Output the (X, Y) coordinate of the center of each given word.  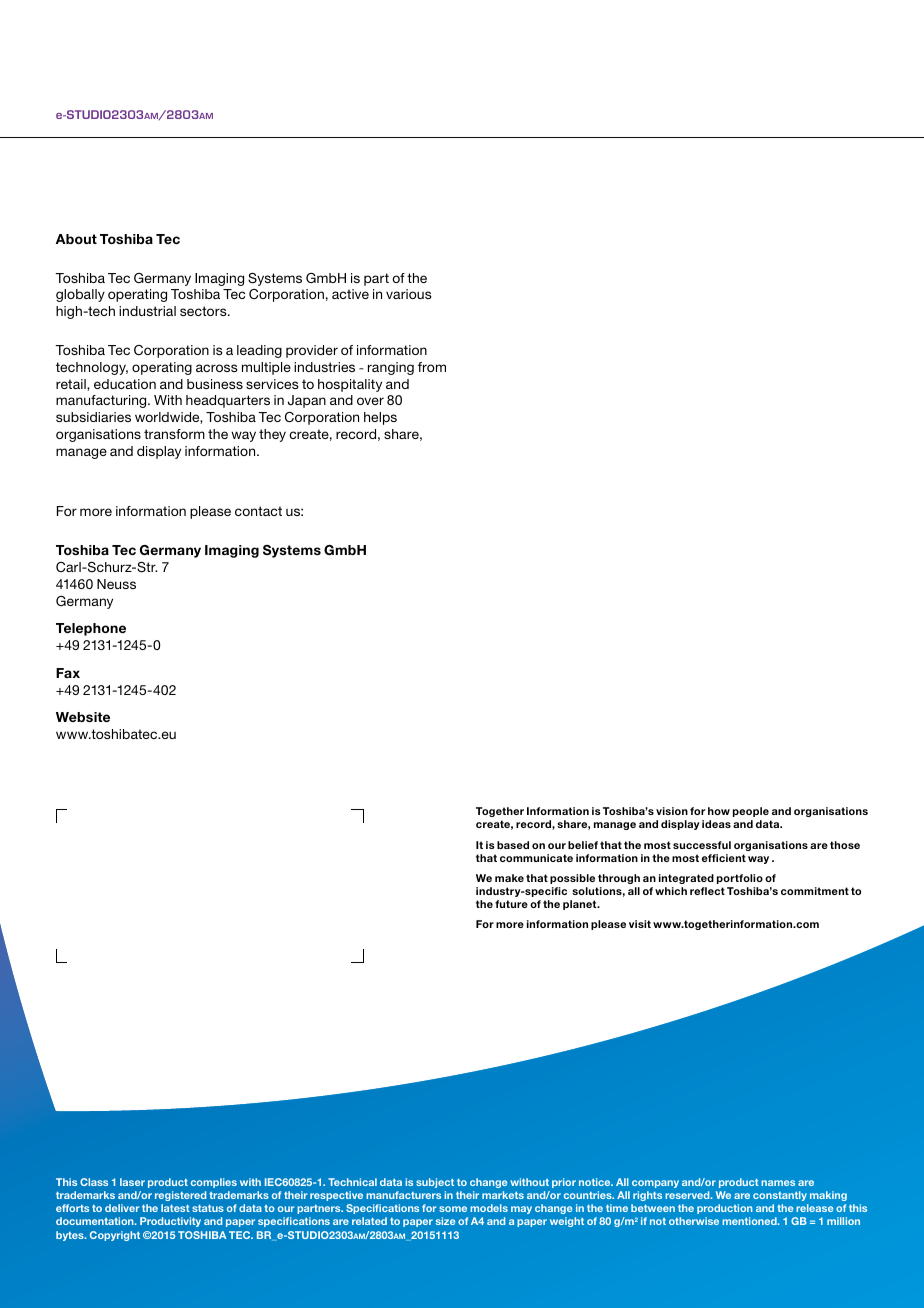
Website (83, 717)
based (513, 845)
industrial (147, 311)
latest (175, 1208)
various (409, 294)
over (370, 401)
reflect (707, 891)
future (511, 904)
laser (132, 1182)
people (751, 812)
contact (258, 511)
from (432, 367)
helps (380, 418)
